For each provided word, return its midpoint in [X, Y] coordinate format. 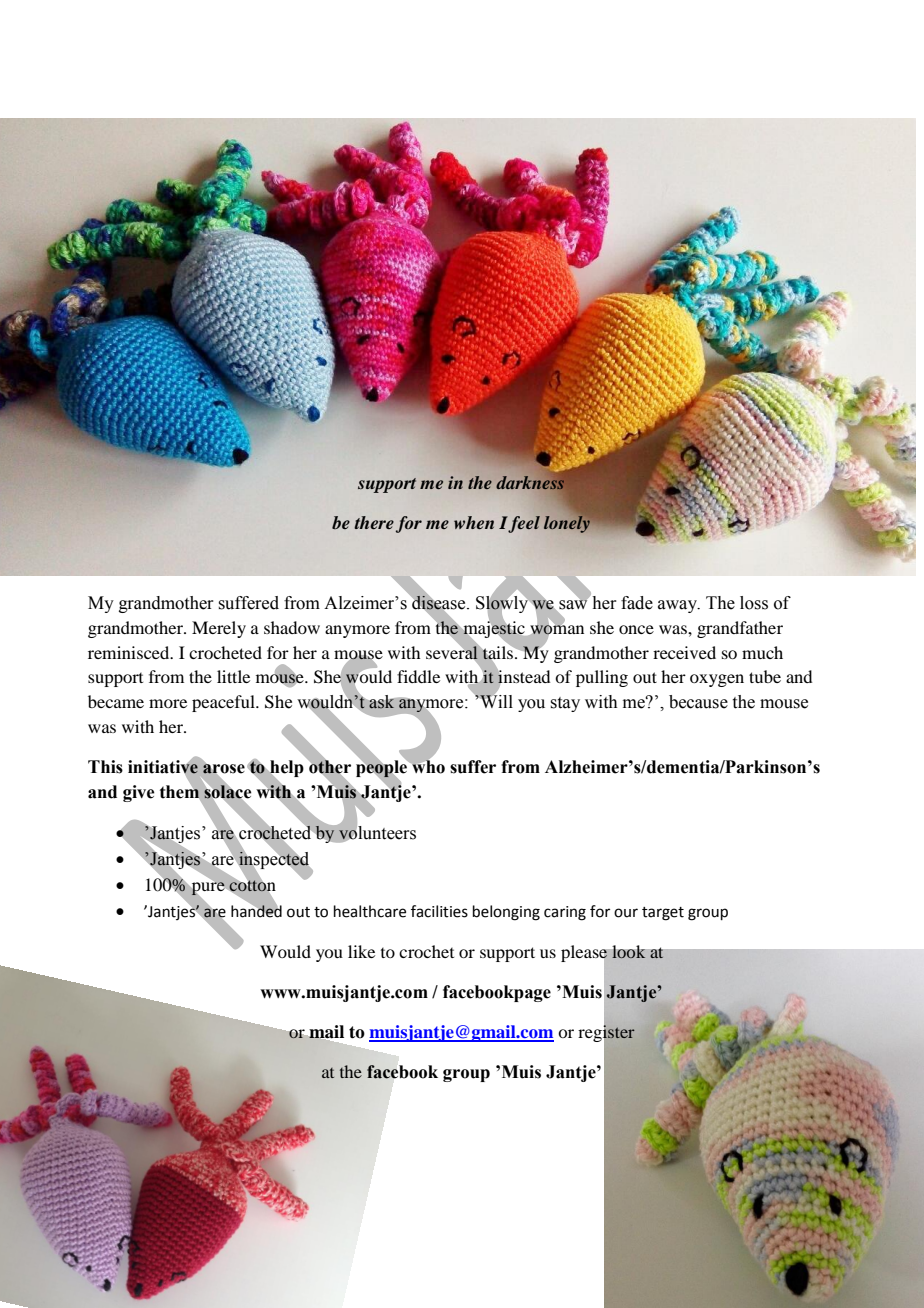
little [233, 676]
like [361, 951]
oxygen [717, 680]
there [374, 522]
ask [381, 702]
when [474, 522]
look [629, 952]
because [698, 702]
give [138, 793]
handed [256, 910]
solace [227, 792]
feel [524, 524]
